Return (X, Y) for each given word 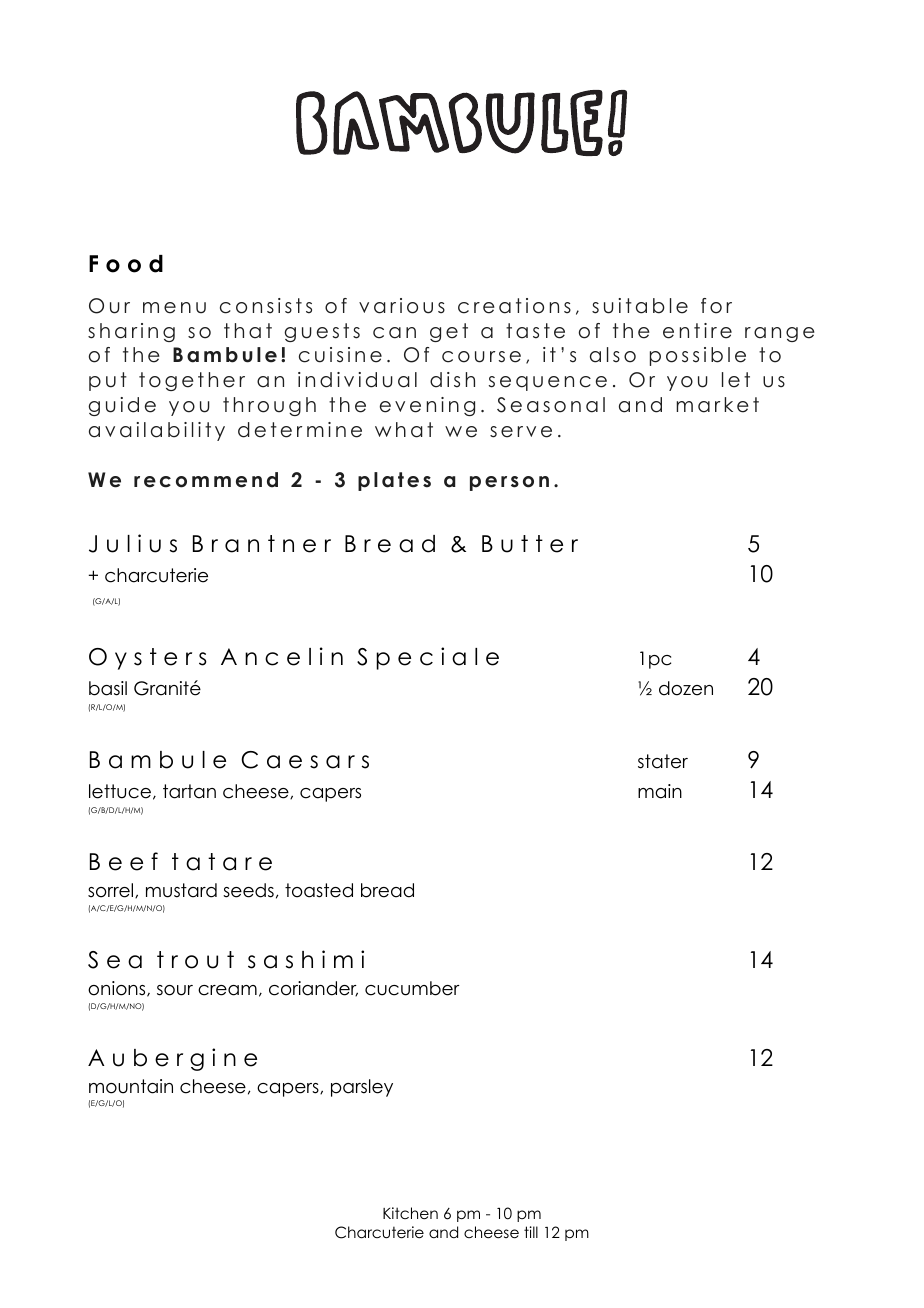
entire (697, 331)
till (531, 1232)
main (660, 791)
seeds (248, 890)
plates (394, 481)
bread (387, 890)
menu (174, 308)
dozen (686, 688)
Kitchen (410, 1213)
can (394, 333)
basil (108, 688)
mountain (131, 1086)
